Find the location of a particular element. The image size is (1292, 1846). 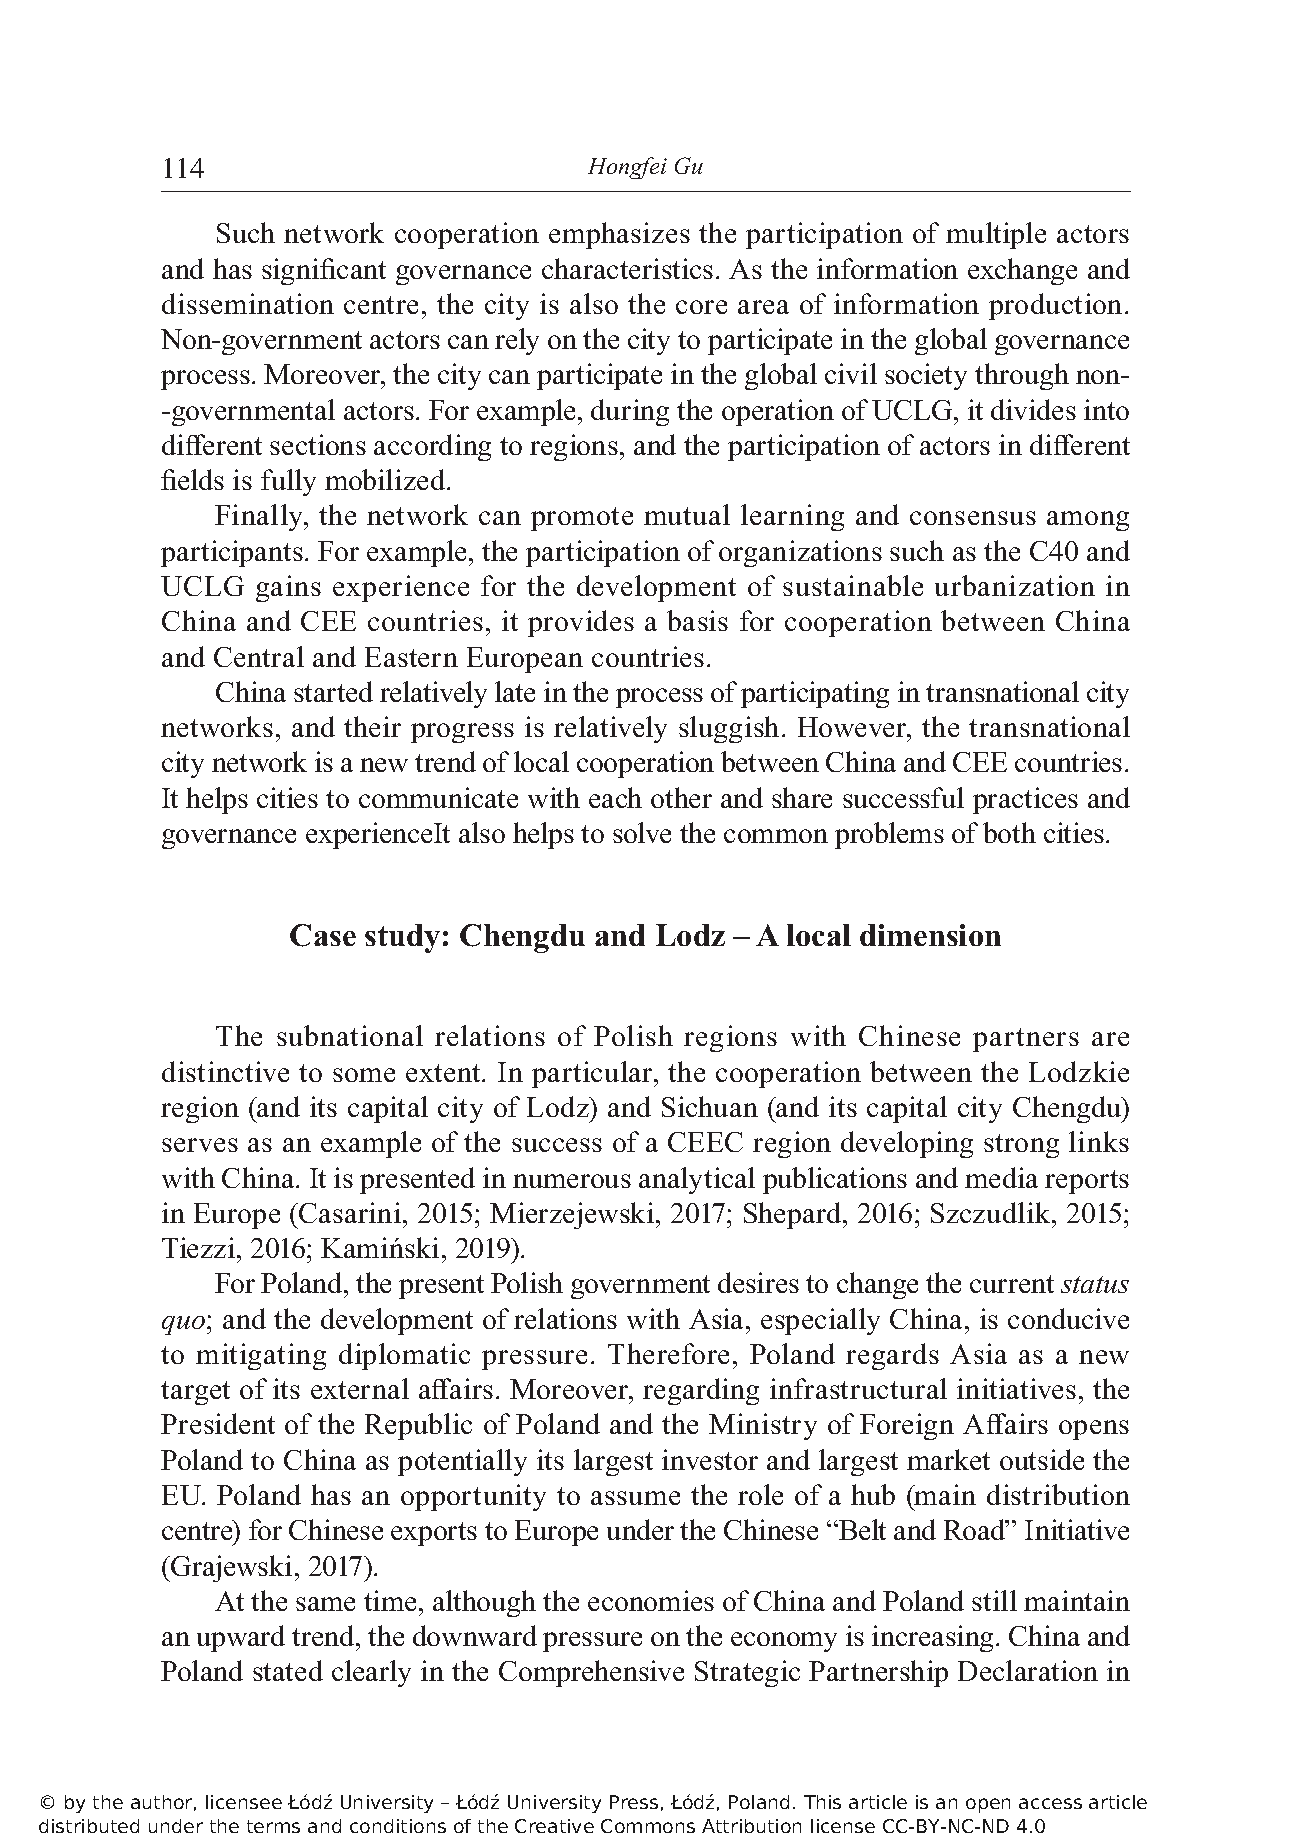

access is located at coordinates (1050, 1803).
